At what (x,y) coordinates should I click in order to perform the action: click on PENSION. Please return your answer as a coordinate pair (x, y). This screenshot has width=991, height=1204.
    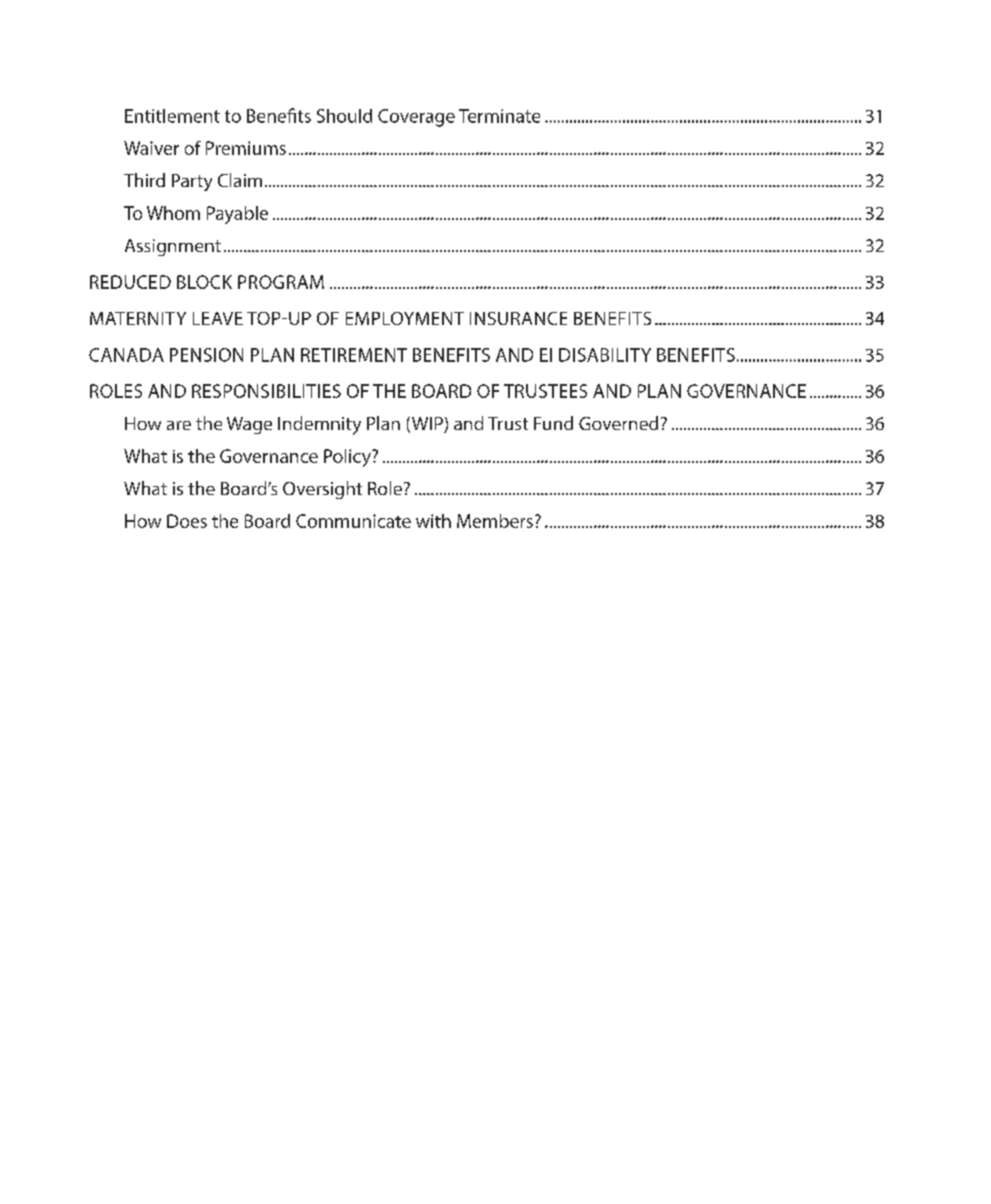
    Looking at the image, I should click on (206, 355).
